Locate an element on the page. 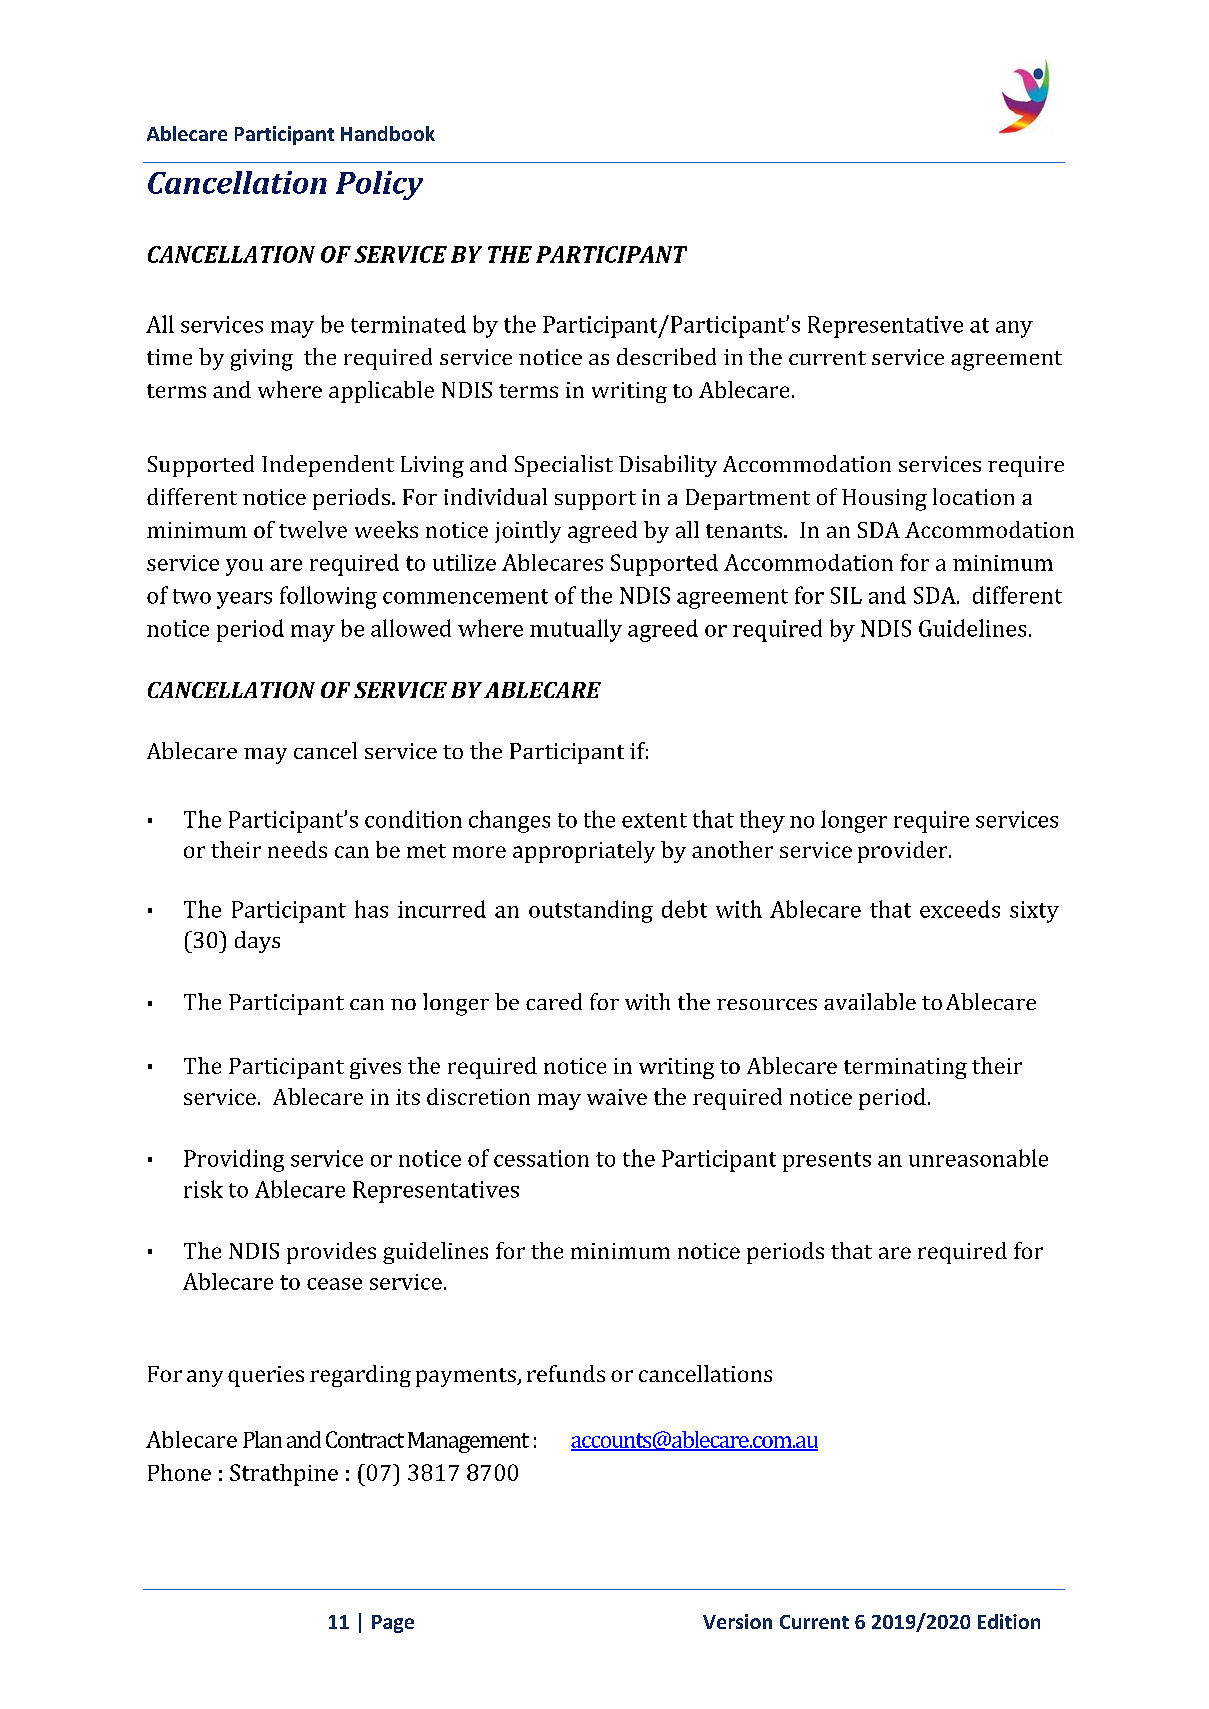 The height and width of the document is (1709, 1209). location is located at coordinates (973, 496).
